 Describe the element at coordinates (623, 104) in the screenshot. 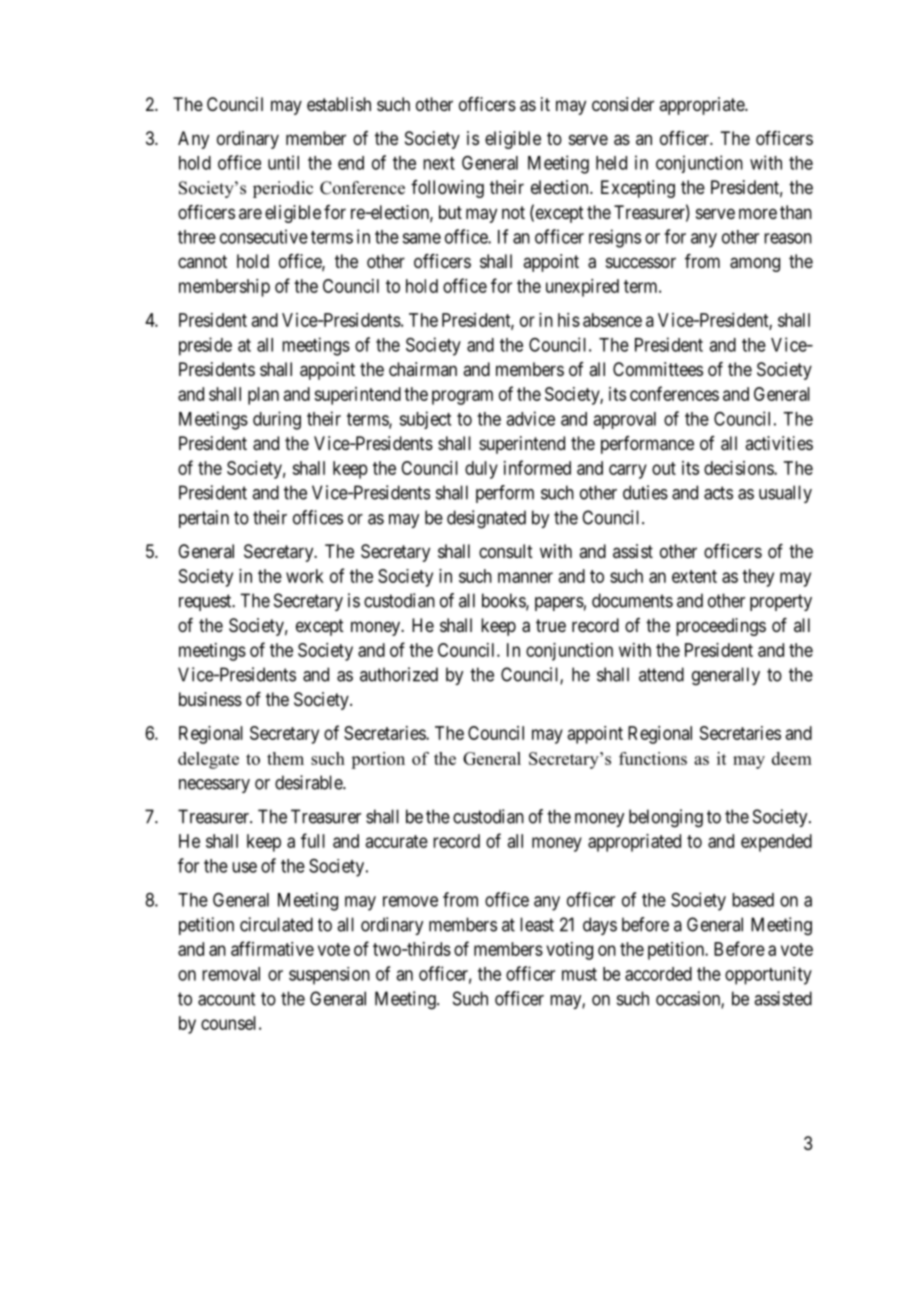

I see `consider` at that location.
